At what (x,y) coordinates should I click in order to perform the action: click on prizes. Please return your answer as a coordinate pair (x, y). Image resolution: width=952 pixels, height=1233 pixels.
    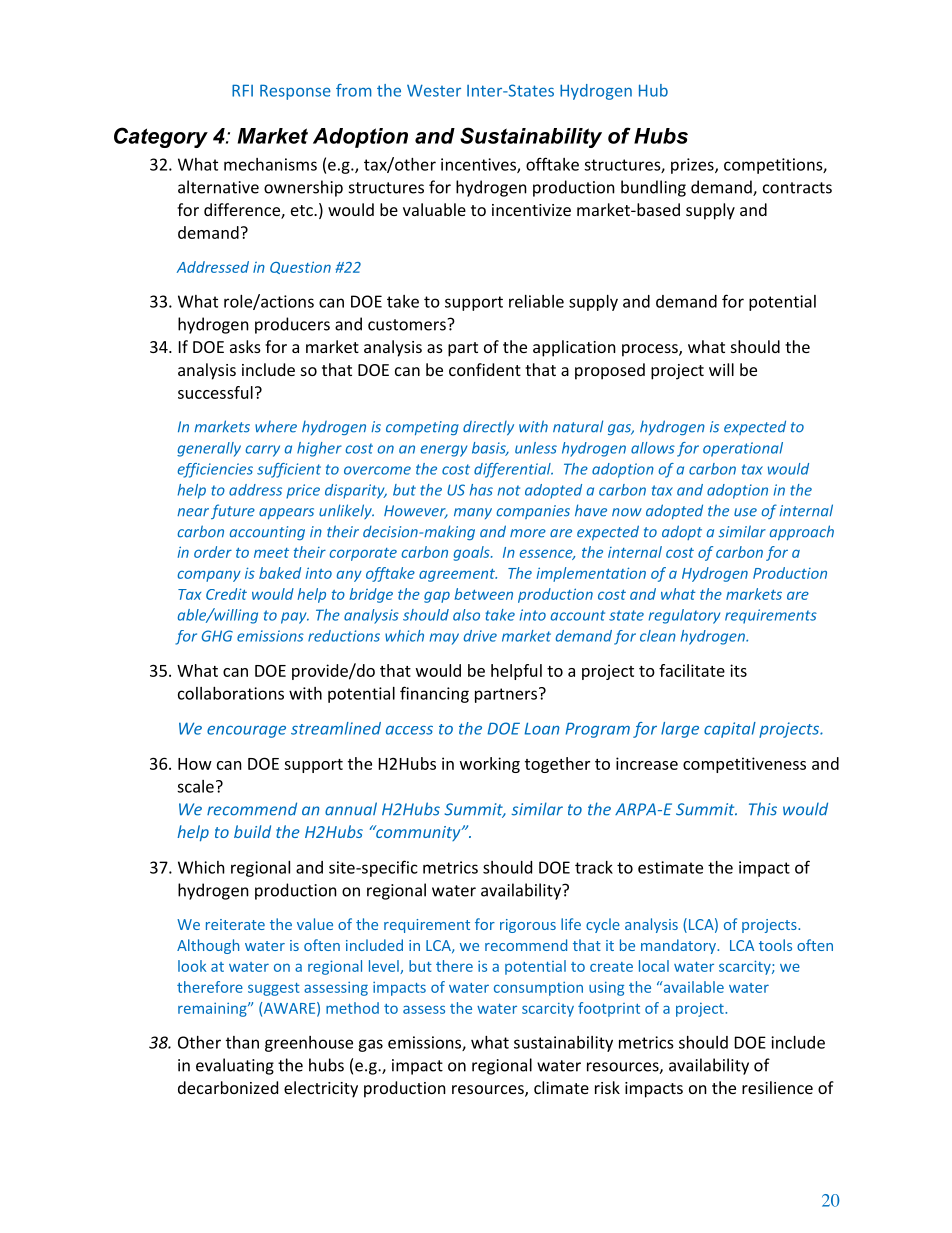
    Looking at the image, I should click on (693, 166).
